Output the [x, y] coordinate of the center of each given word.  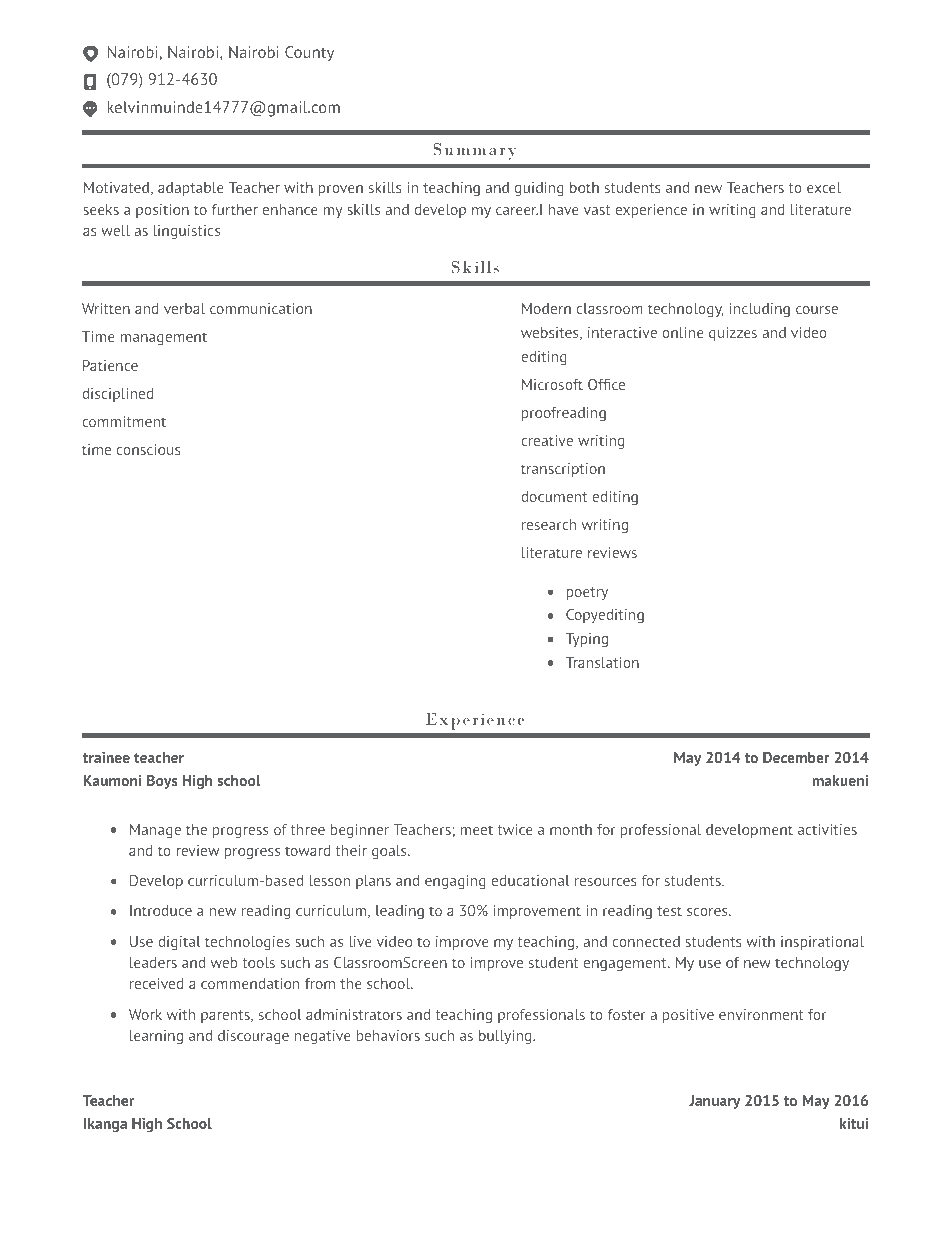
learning [156, 1037]
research [549, 524]
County [309, 54]
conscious [149, 449]
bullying [506, 1037]
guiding [539, 189]
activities [827, 829]
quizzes [733, 334]
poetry [587, 593]
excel [824, 187]
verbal [184, 308]
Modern [546, 308]
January [714, 1102]
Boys [162, 782]
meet [476, 830]
